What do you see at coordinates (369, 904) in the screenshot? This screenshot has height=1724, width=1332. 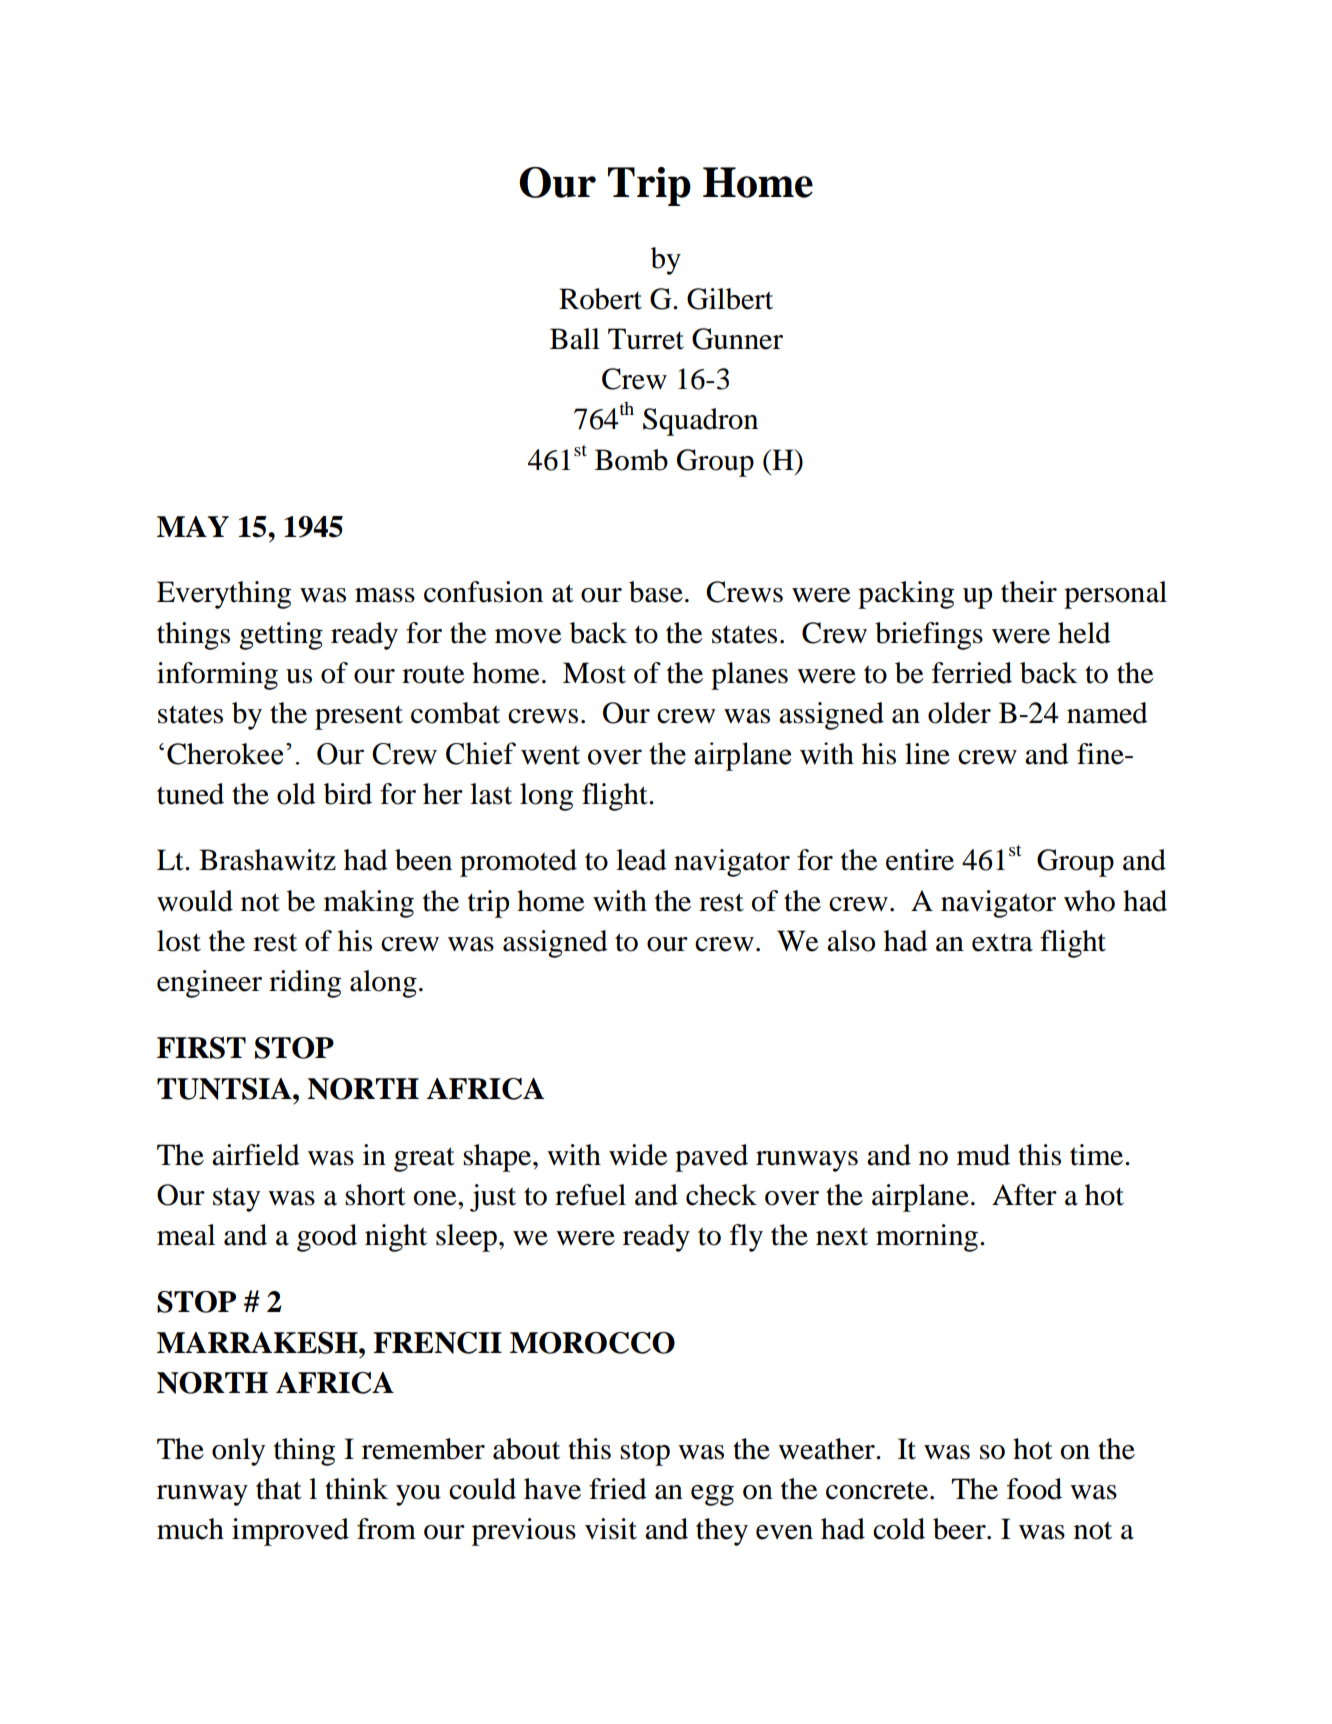 I see `making` at bounding box center [369, 904].
